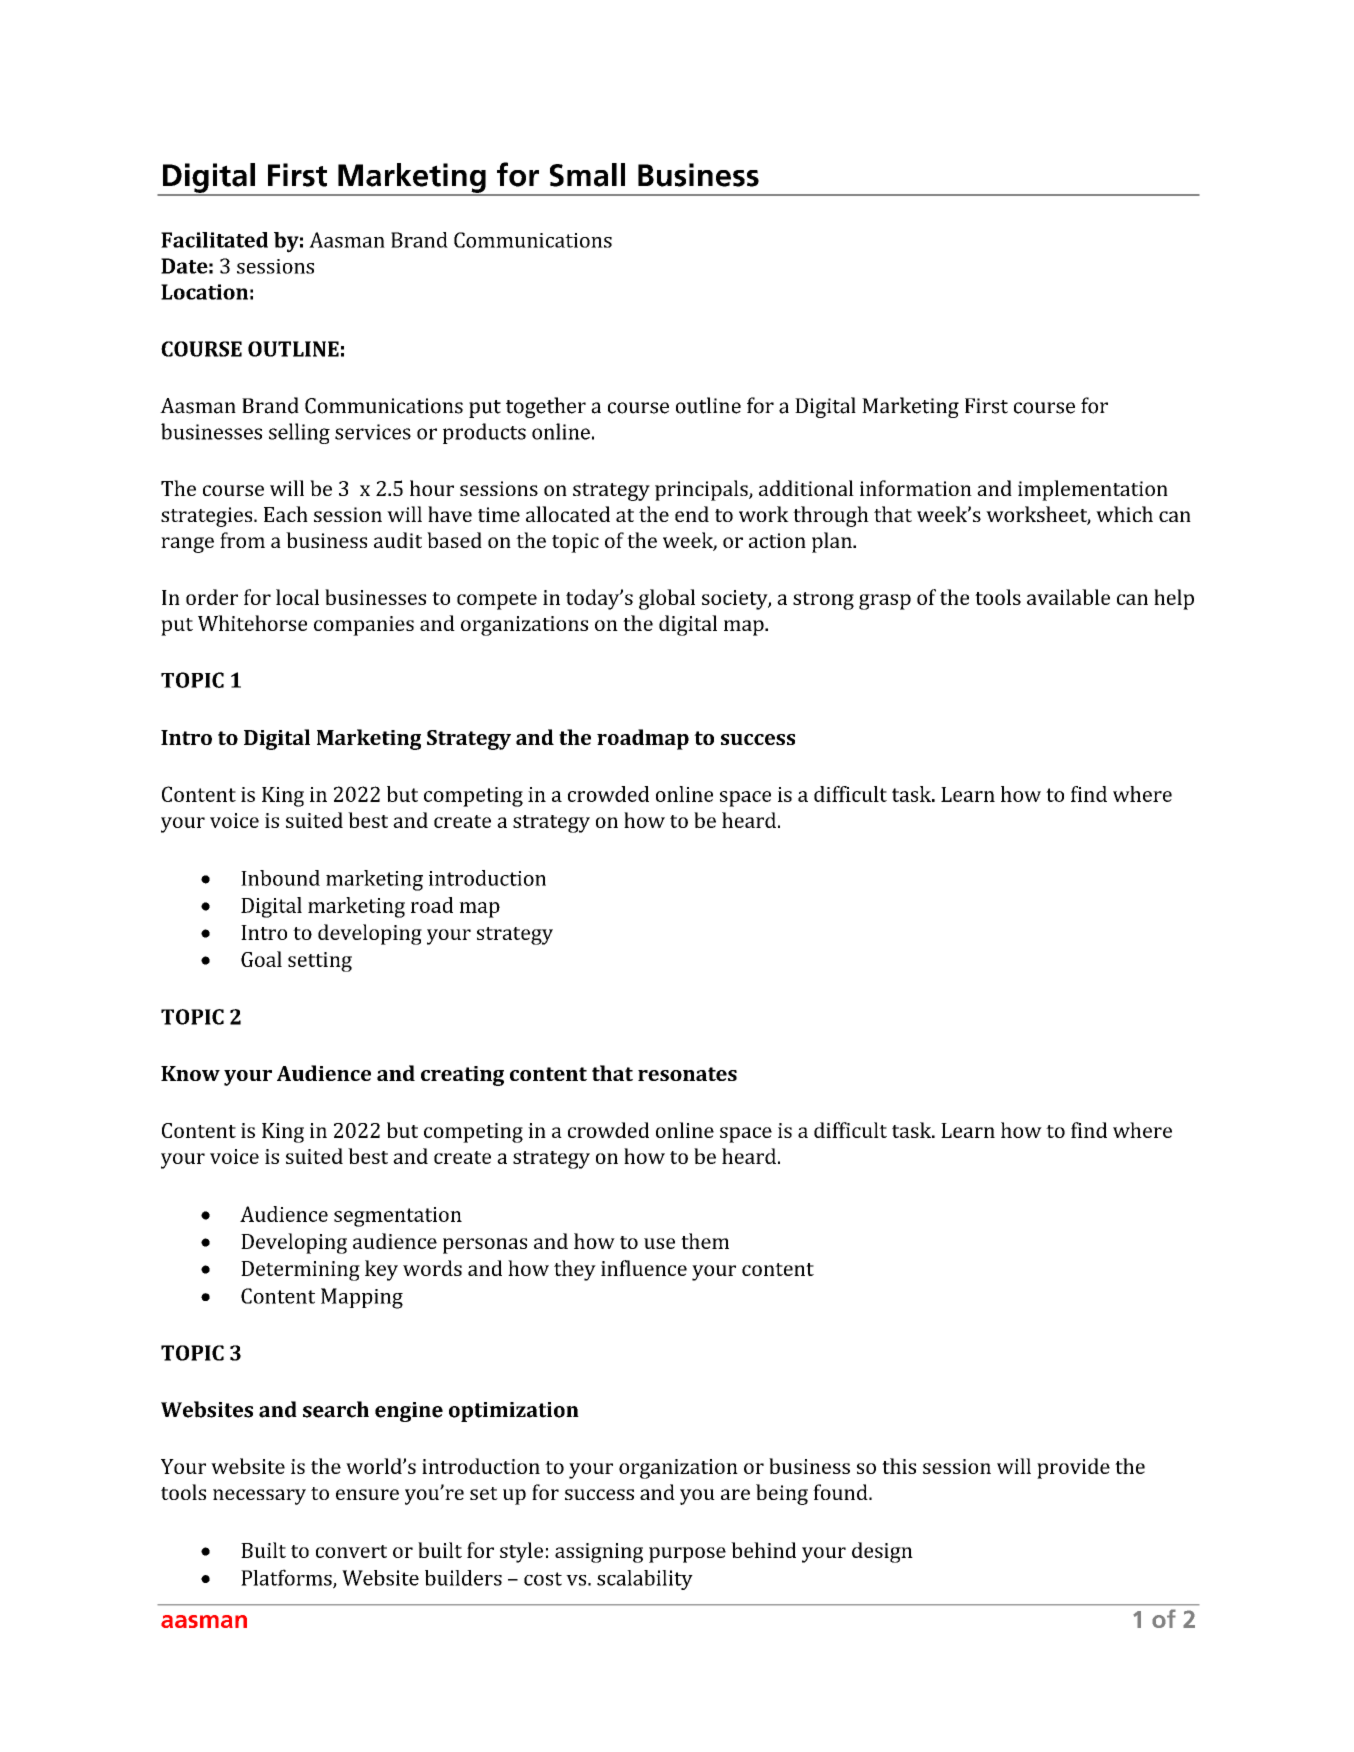 This screenshot has height=1752, width=1354. Describe the element at coordinates (214, 240) in the screenshot. I see `Facilitated` at that location.
